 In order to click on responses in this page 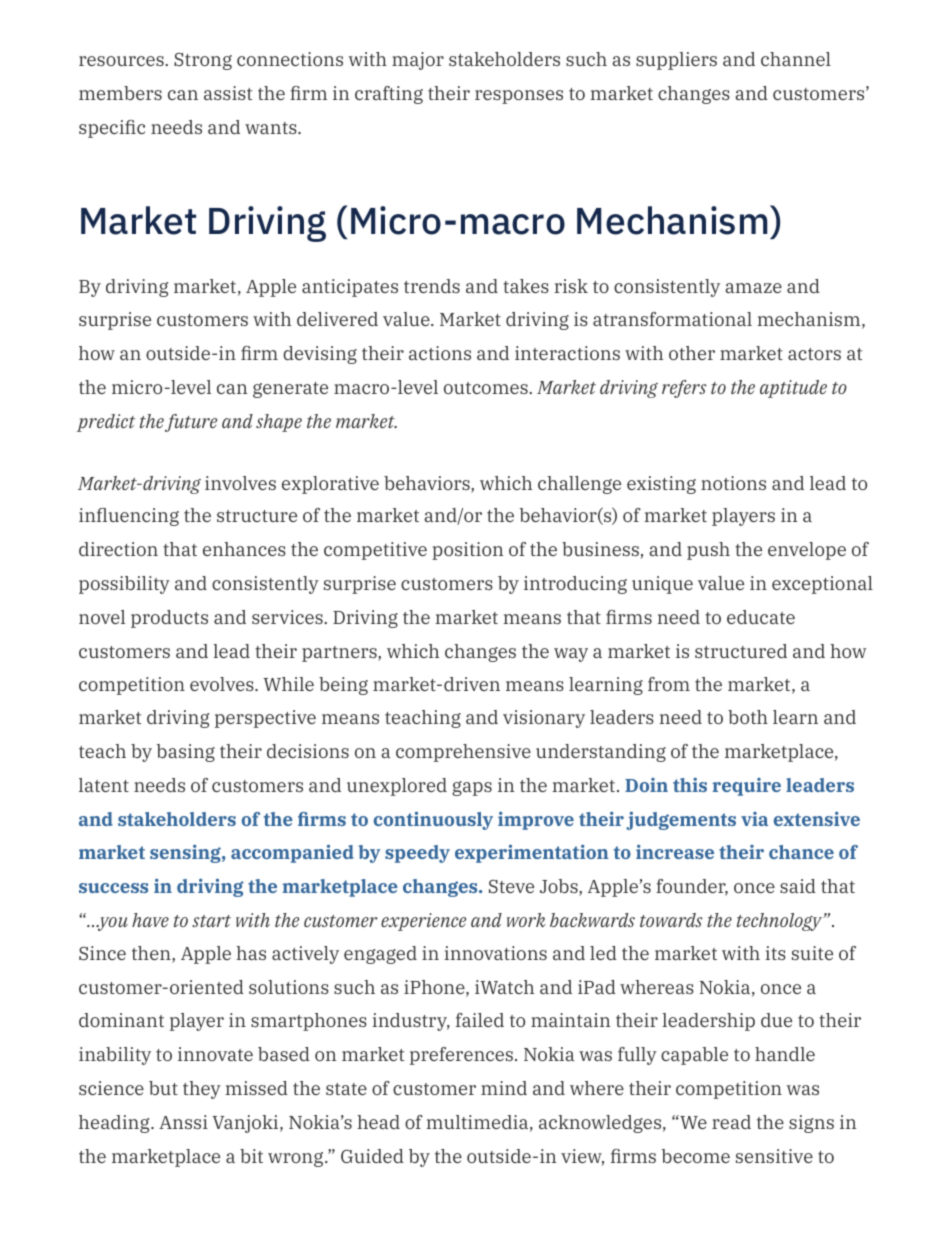, I will do `click(519, 97)`.
